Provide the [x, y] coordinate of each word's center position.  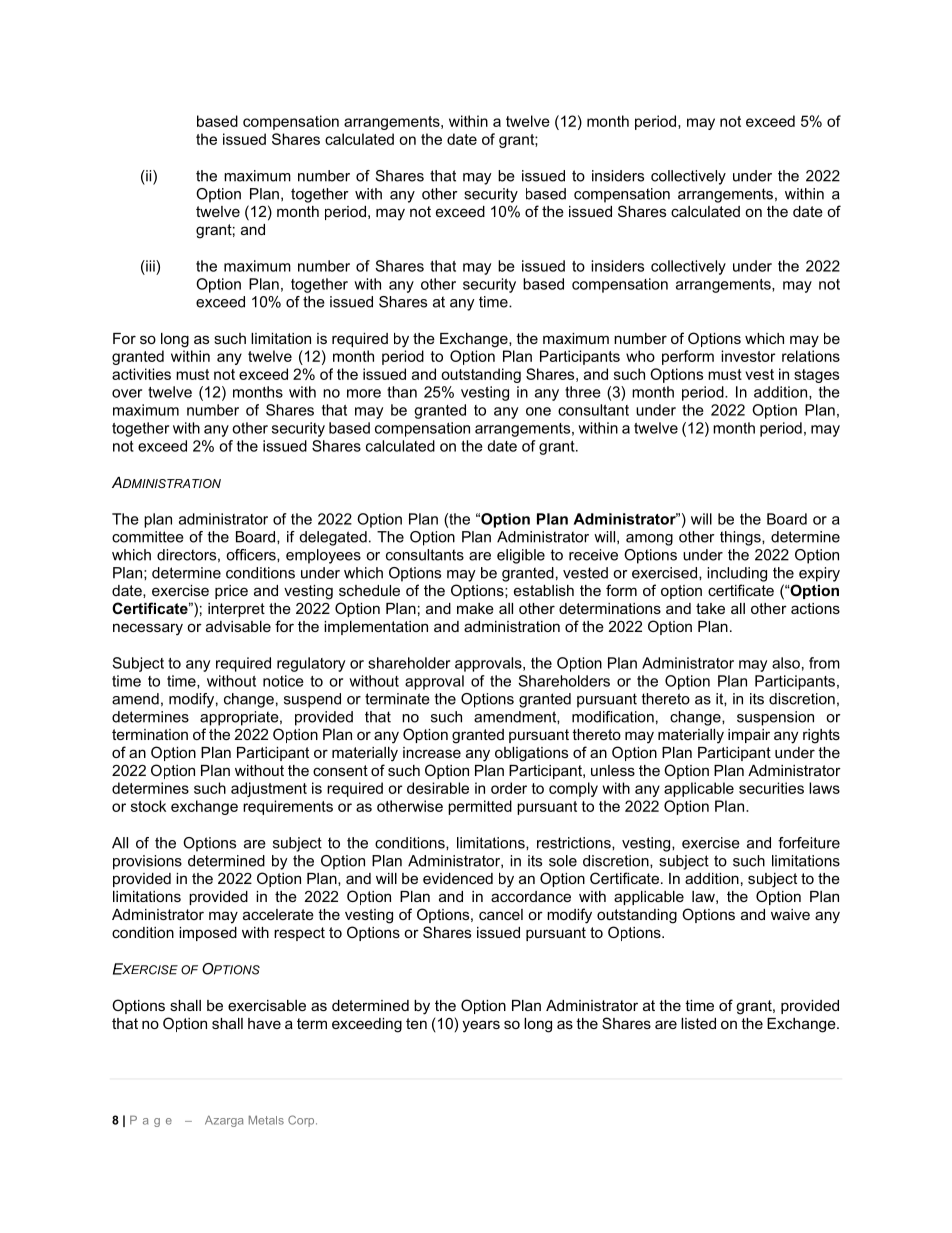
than [402, 392]
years [481, 1026]
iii [150, 266]
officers [252, 555]
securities [771, 788]
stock [148, 806]
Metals [266, 1120]
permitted [480, 807]
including [737, 574]
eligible [521, 556]
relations [811, 356]
